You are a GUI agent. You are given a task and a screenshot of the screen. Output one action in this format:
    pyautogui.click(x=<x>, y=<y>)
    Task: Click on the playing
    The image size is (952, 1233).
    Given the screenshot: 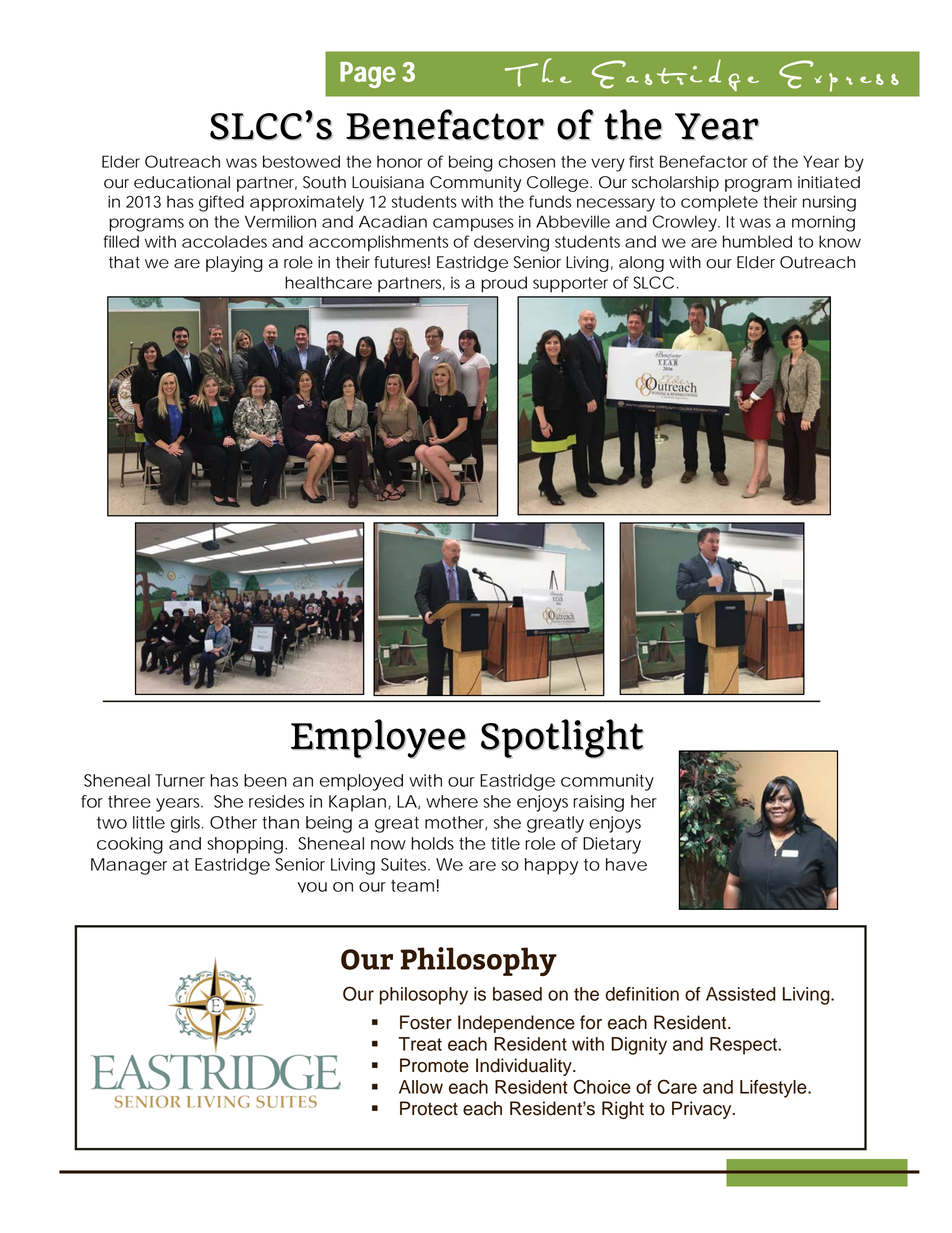 What is the action you would take?
    pyautogui.click(x=234, y=264)
